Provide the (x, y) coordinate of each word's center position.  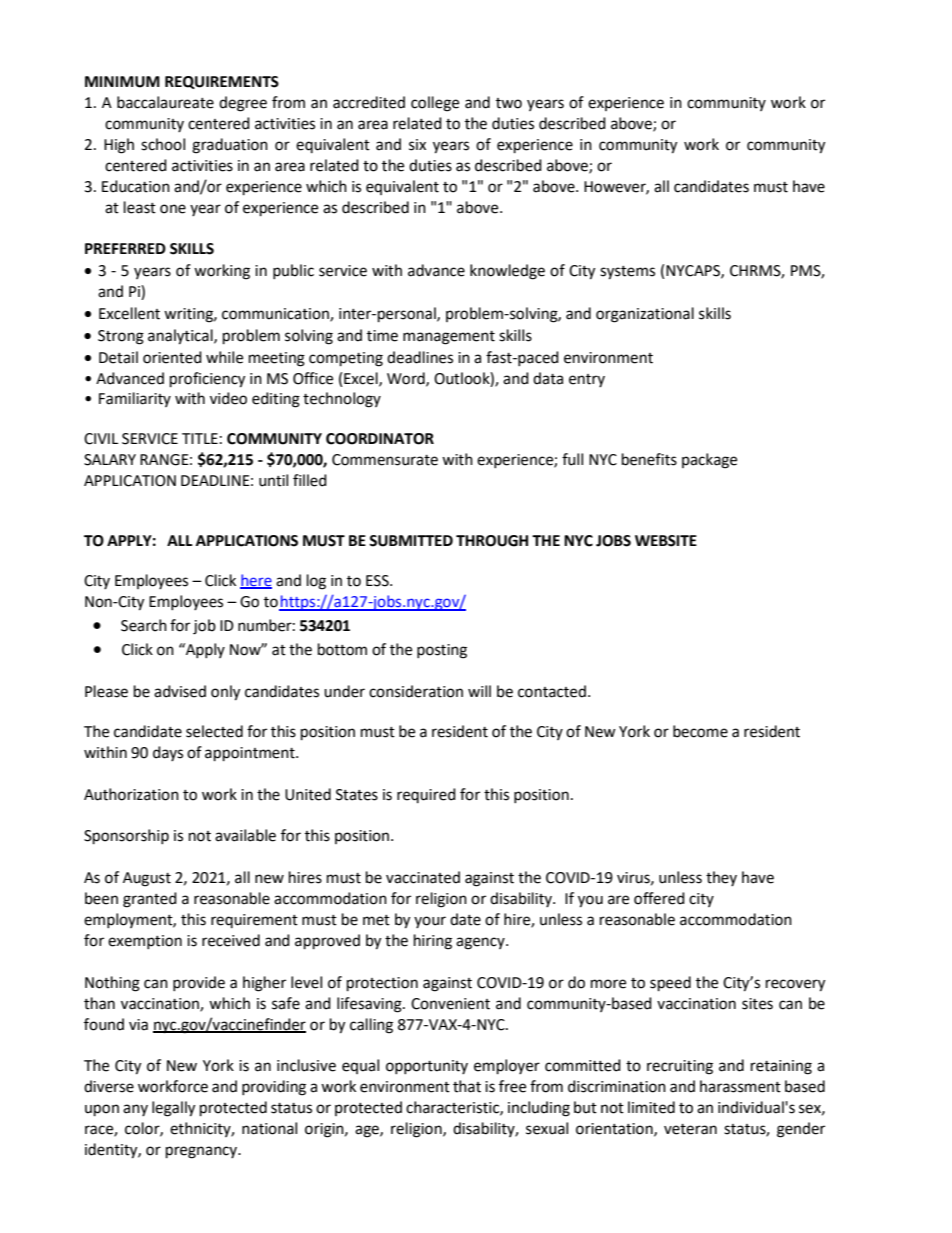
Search (144, 625)
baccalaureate (165, 102)
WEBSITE (666, 541)
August (147, 879)
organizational (645, 315)
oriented (172, 357)
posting (442, 651)
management (449, 338)
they (721, 878)
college (435, 104)
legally (173, 1109)
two (509, 103)
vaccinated (423, 877)
